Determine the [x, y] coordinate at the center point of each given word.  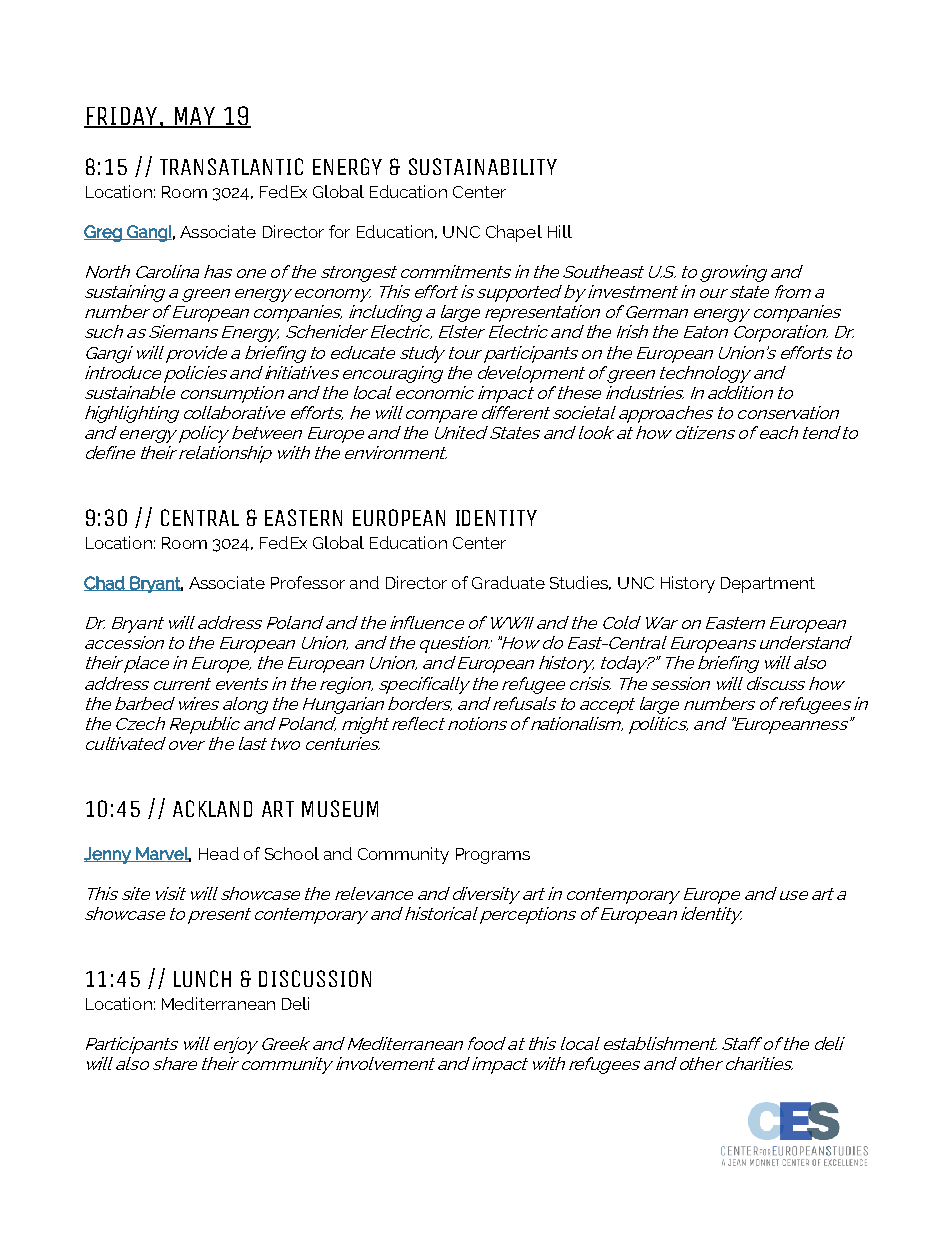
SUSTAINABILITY [483, 166]
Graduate [508, 582]
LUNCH [202, 978]
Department [768, 585]
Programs [493, 856]
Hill [560, 231]
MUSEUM [340, 808]
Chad [105, 583]
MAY [194, 117]
